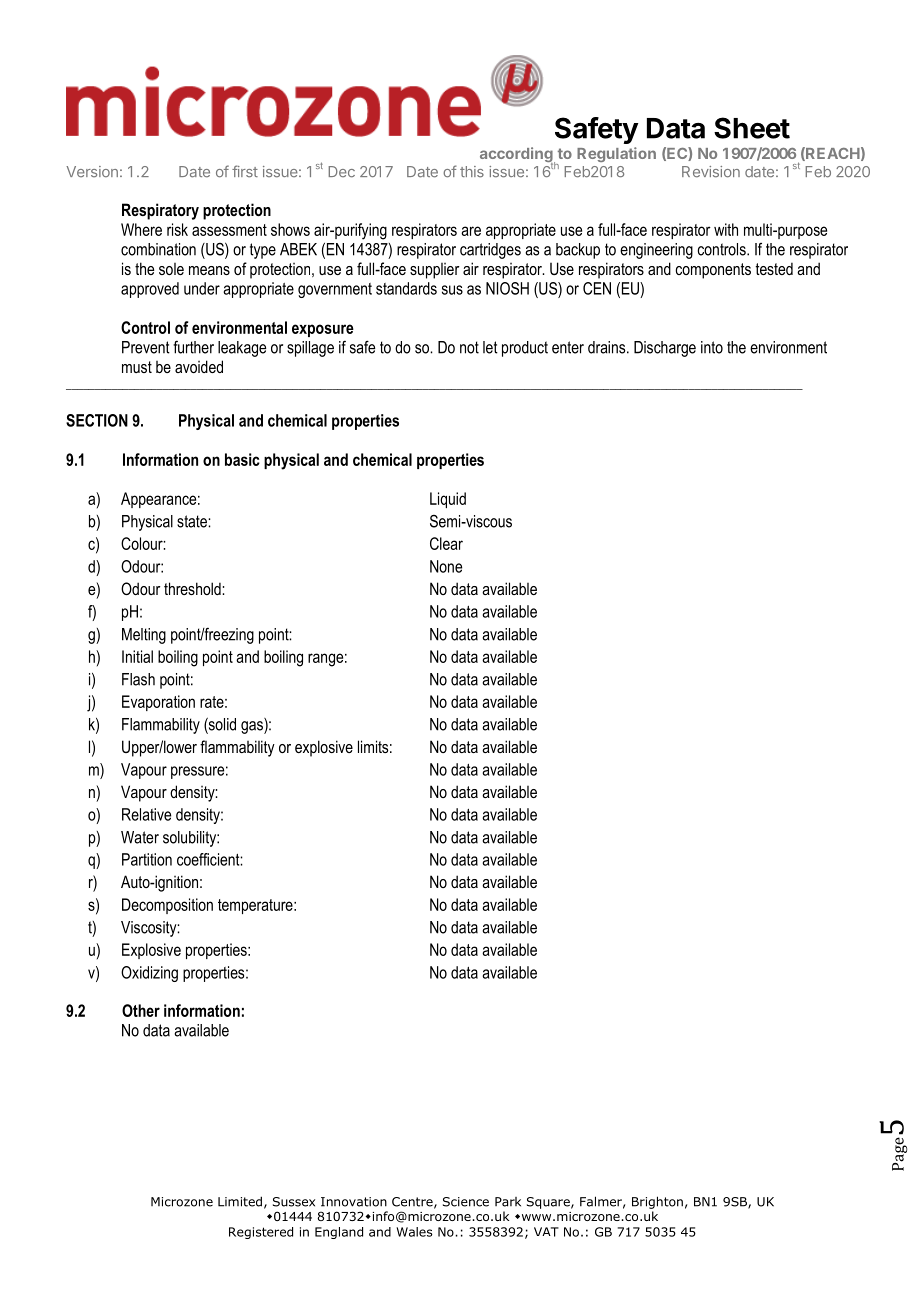  I want to click on Brighton, so click(657, 1202).
